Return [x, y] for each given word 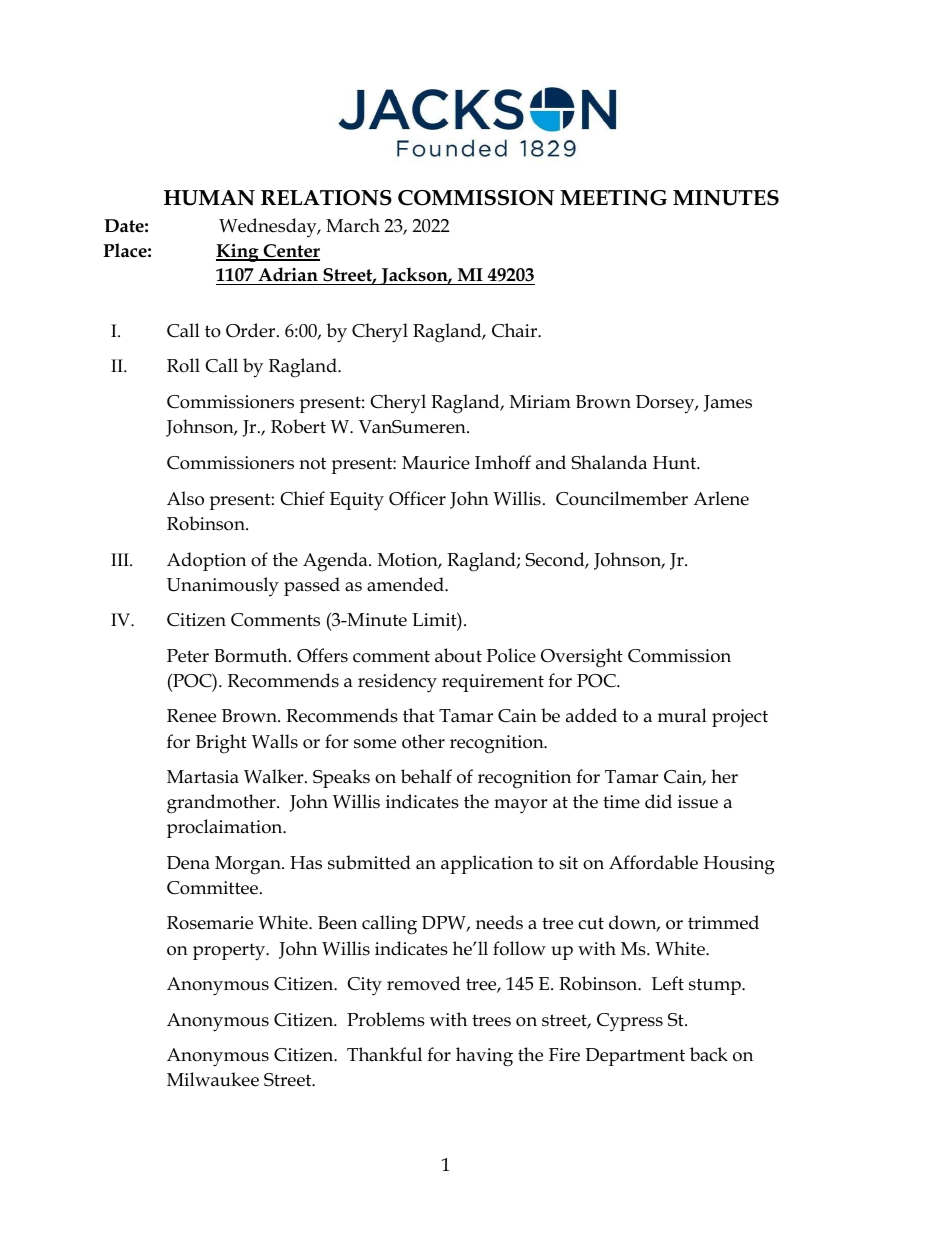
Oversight [582, 658]
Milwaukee [213, 1079]
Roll [183, 365]
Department [635, 1057]
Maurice [436, 463]
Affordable [653, 862]
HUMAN [209, 198]
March [353, 225]
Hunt [675, 463]
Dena [188, 863]
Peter [188, 656]
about [458, 655]
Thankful [384, 1054]
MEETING [613, 198]
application [487, 864]
